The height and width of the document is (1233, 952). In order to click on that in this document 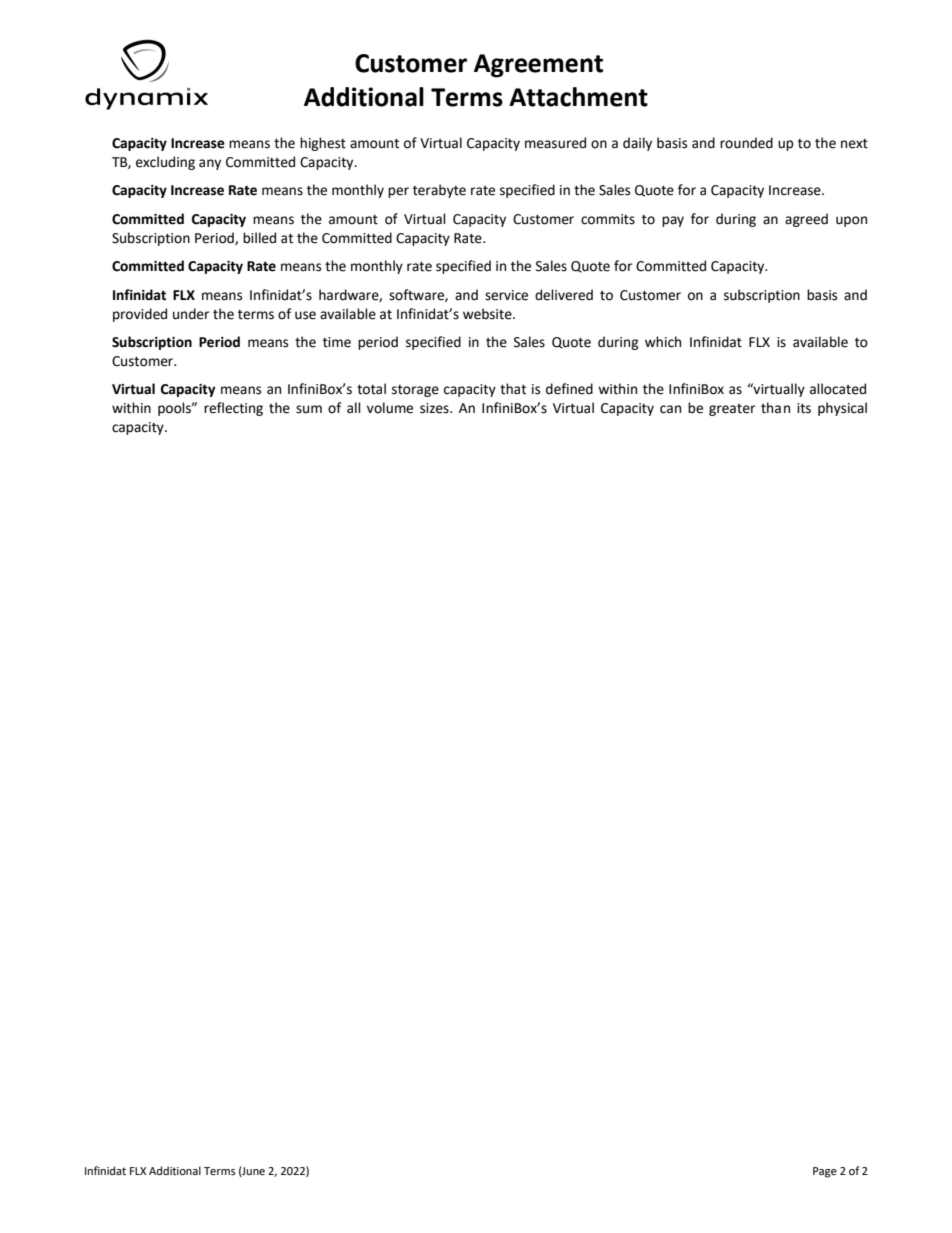, I will do `click(513, 389)`.
